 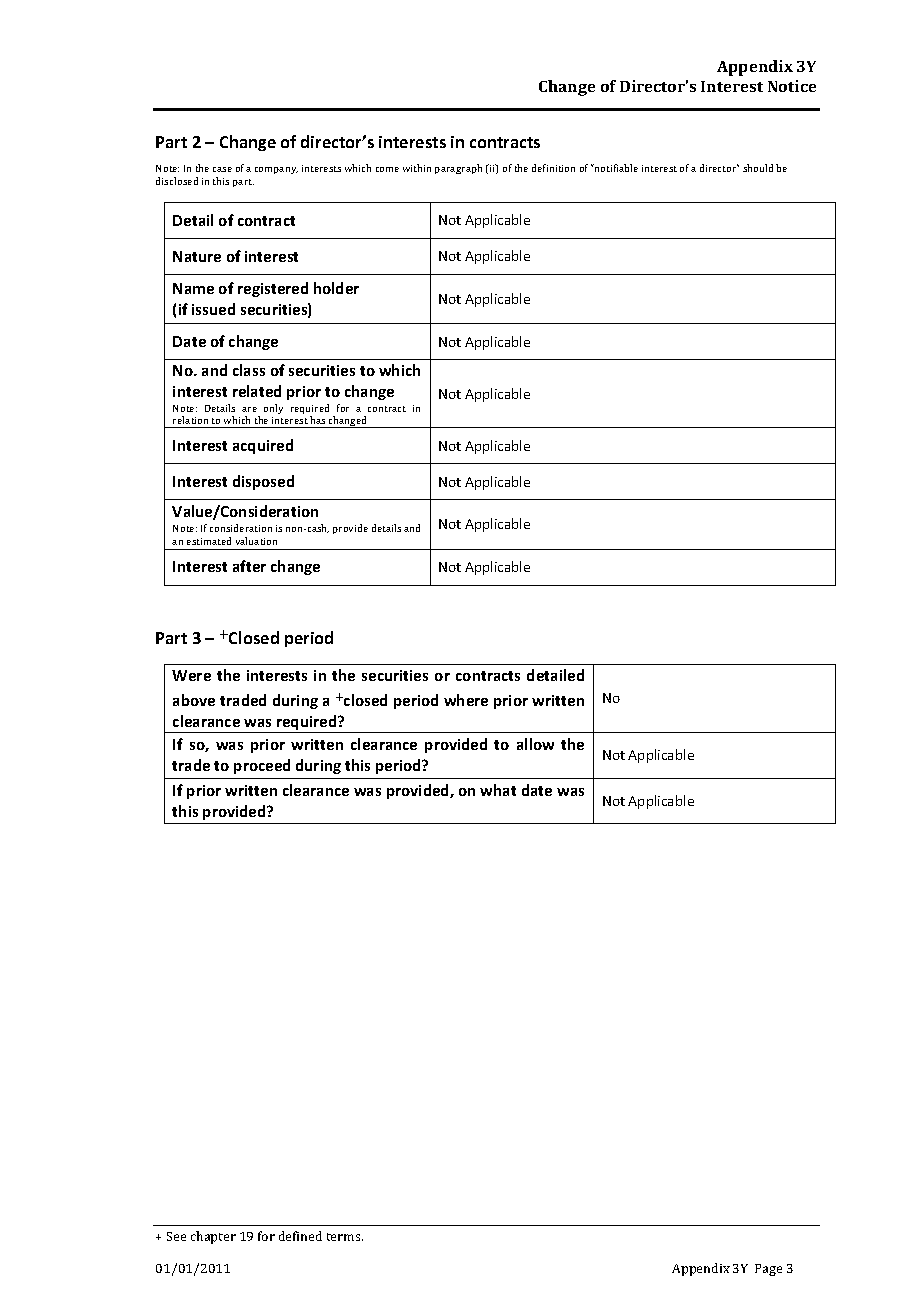 What do you see at coordinates (758, 168) in the screenshot?
I see `should` at bounding box center [758, 168].
